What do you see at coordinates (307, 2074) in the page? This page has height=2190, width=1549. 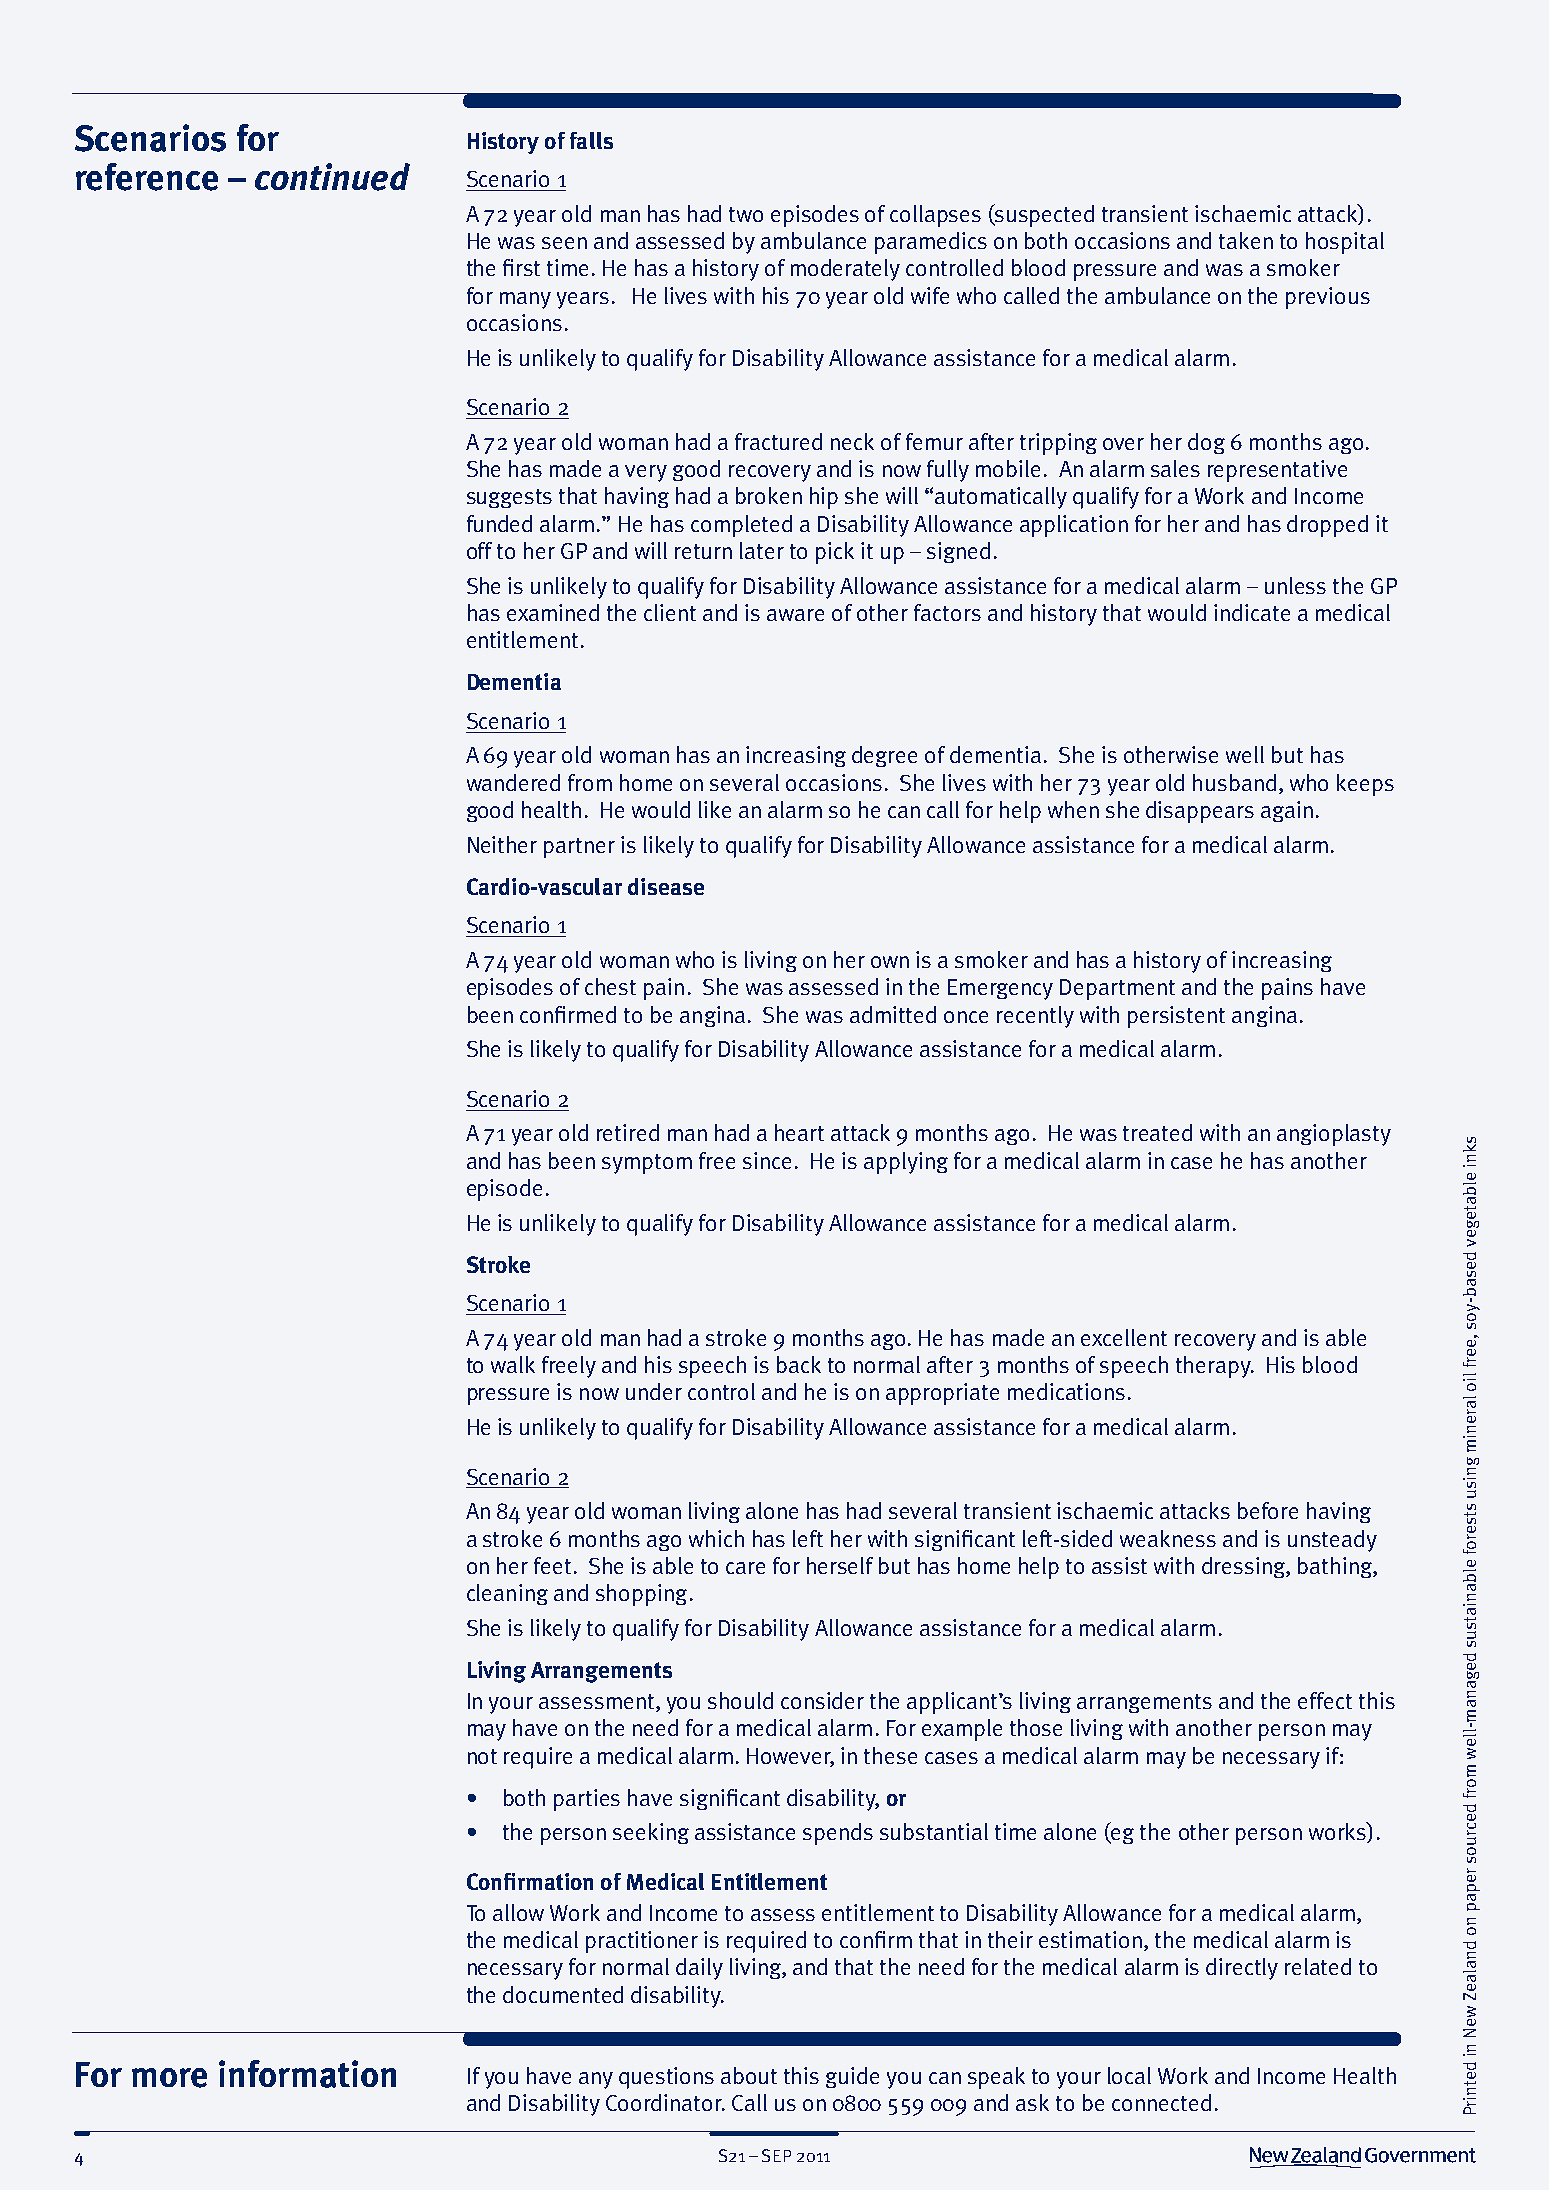 I see `information` at bounding box center [307, 2074].
